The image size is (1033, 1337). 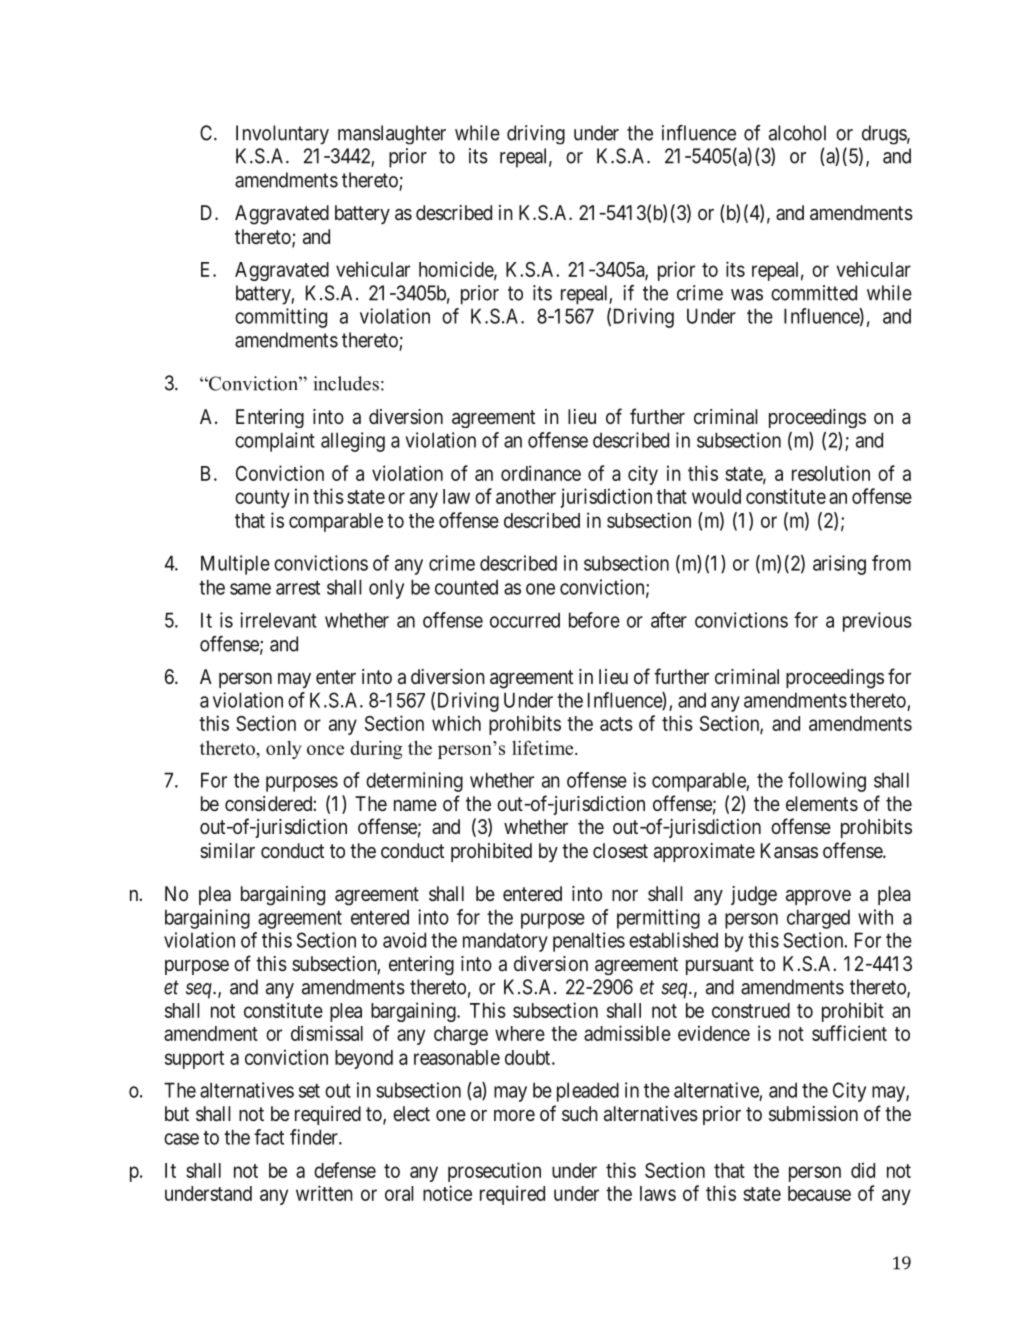 What do you see at coordinates (877, 622) in the document?
I see `previous` at bounding box center [877, 622].
